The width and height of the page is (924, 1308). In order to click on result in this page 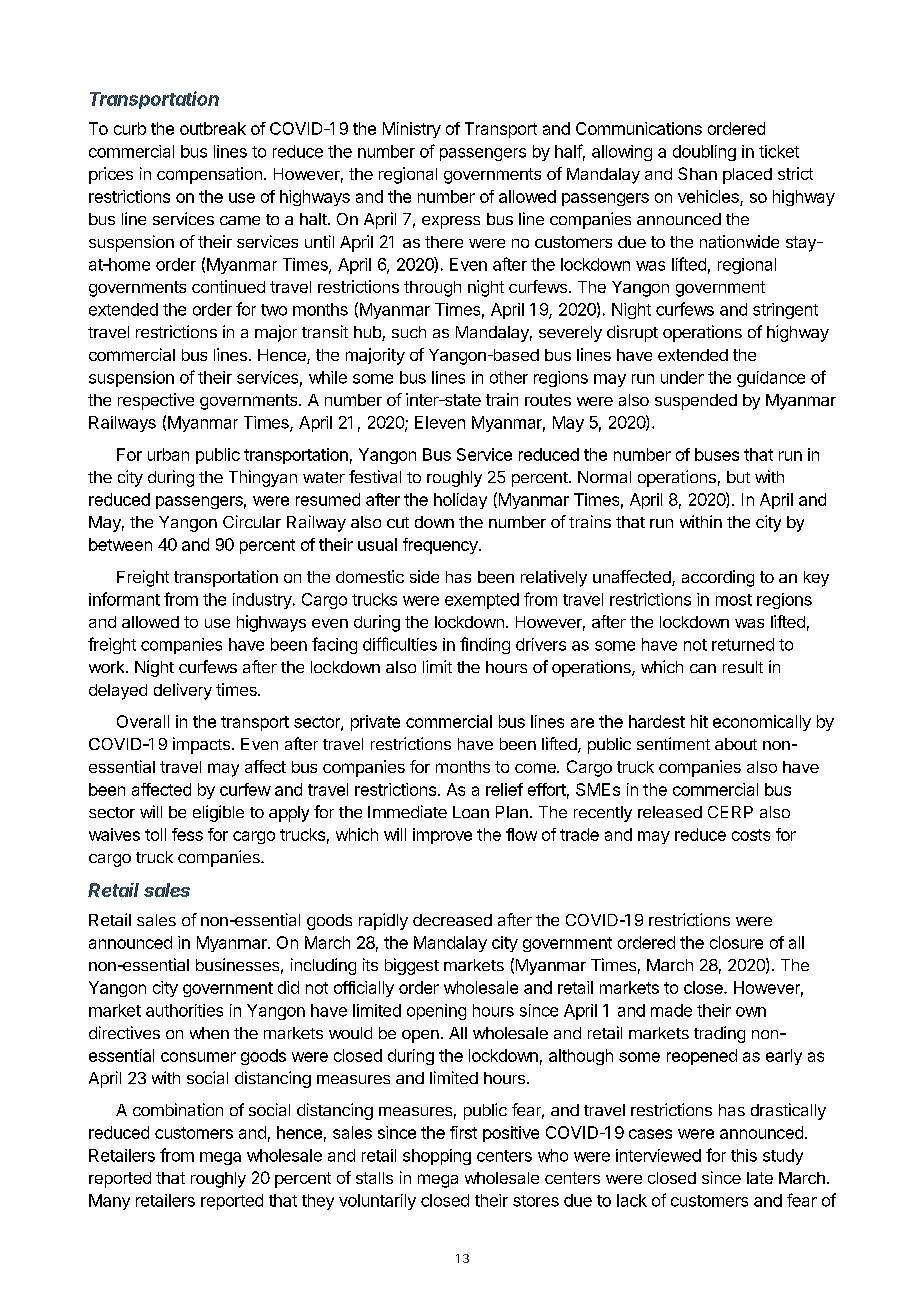, I will do `click(743, 667)`.
